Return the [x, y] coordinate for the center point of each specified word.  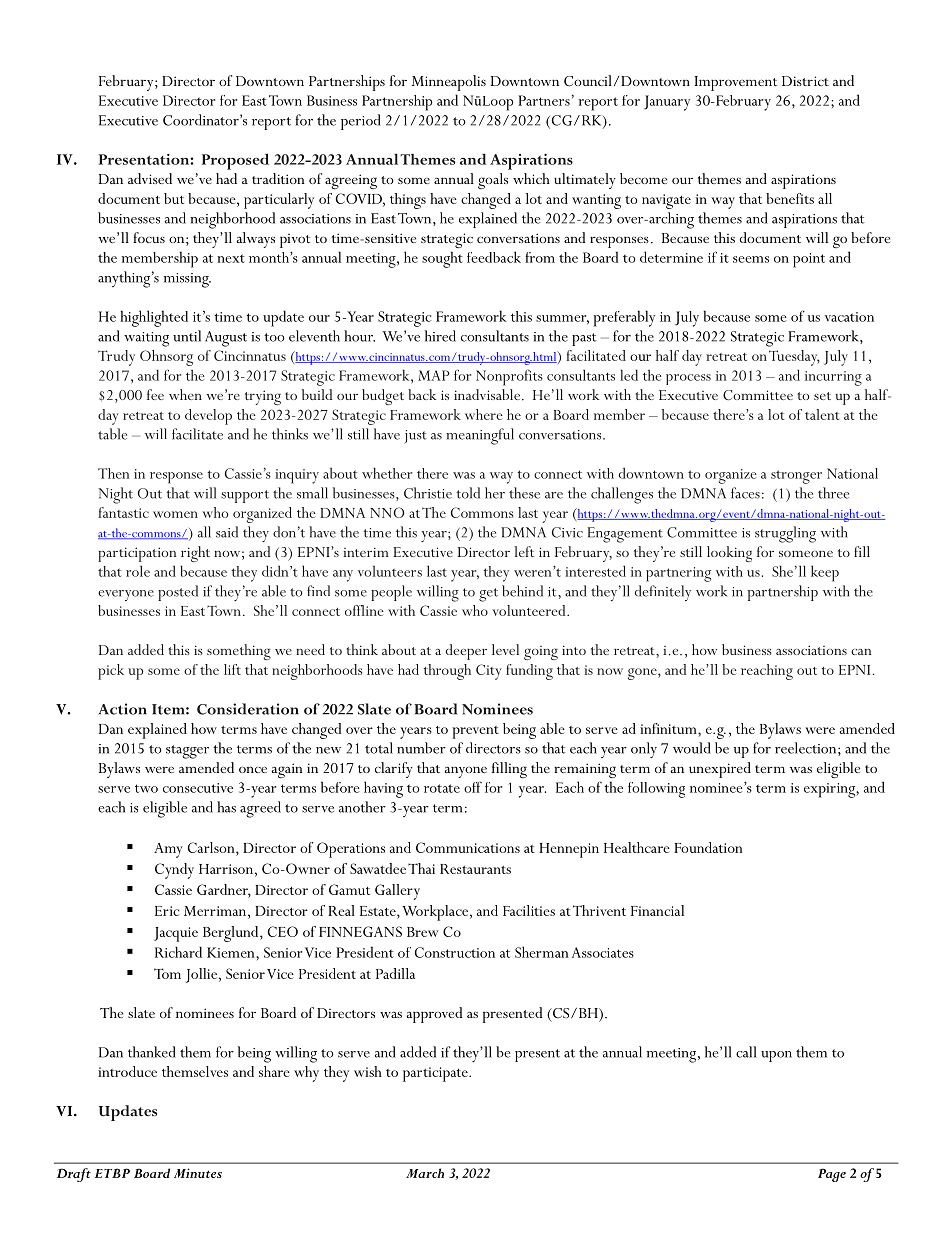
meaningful [480, 436]
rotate [442, 788]
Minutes [198, 1173]
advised [150, 178]
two [146, 788]
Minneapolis [449, 83]
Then [113, 473]
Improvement [736, 83]
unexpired [720, 770]
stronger [796, 477]
